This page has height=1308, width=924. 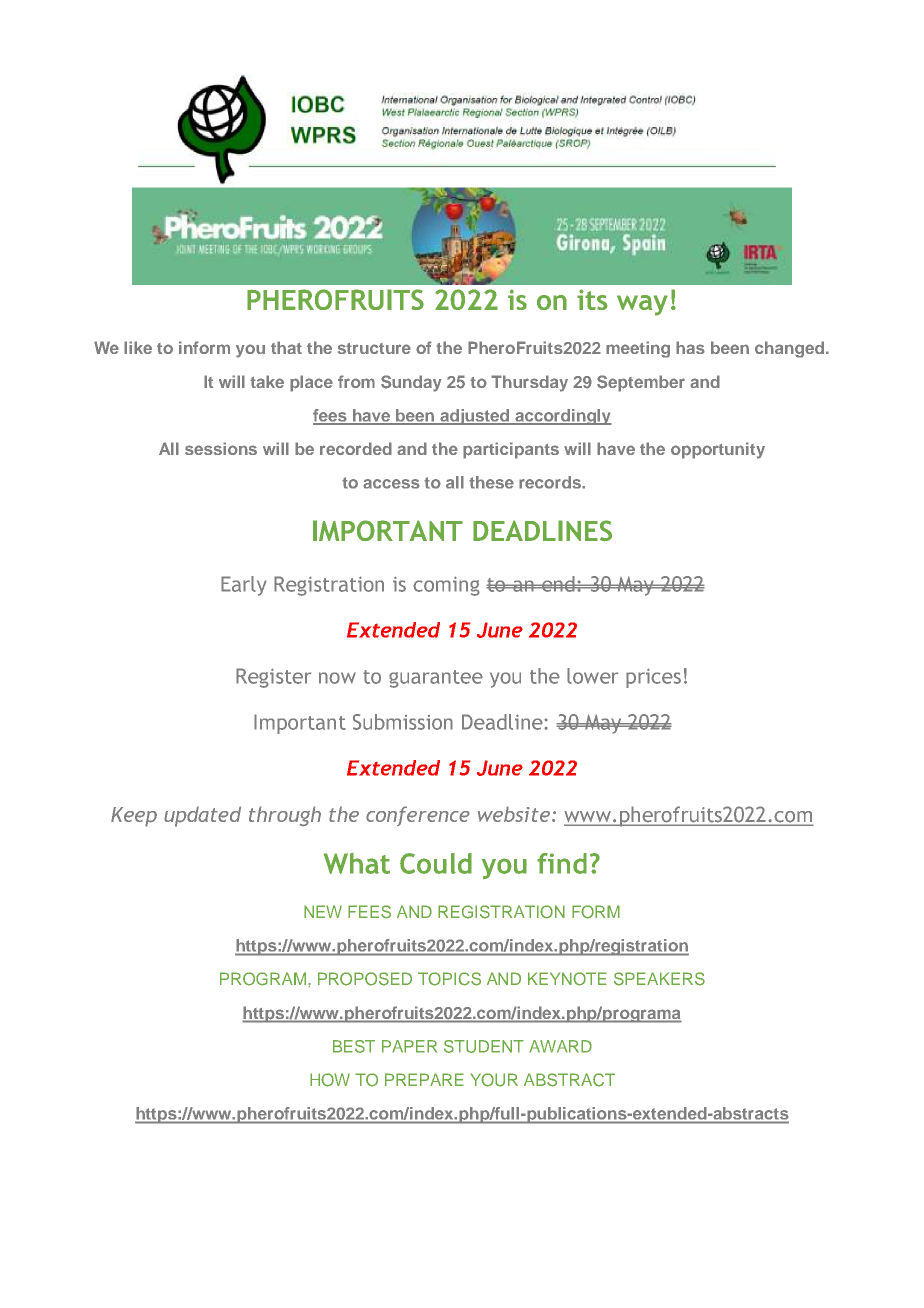 What do you see at coordinates (273, 678) in the page?
I see `Register` at bounding box center [273, 678].
